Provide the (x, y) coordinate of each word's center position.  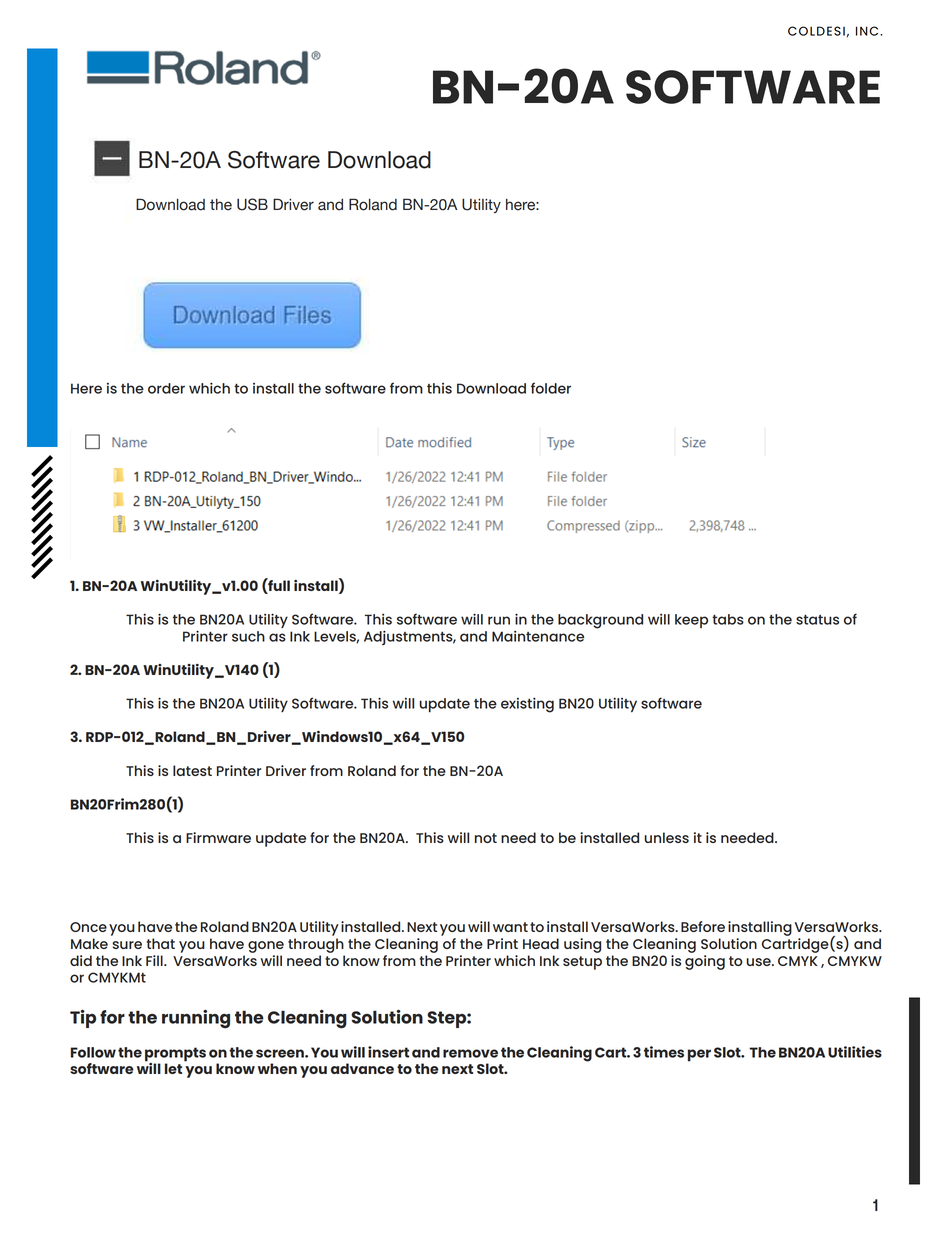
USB (252, 204)
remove (470, 1053)
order (166, 388)
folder (551, 388)
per (699, 1055)
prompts (175, 1055)
